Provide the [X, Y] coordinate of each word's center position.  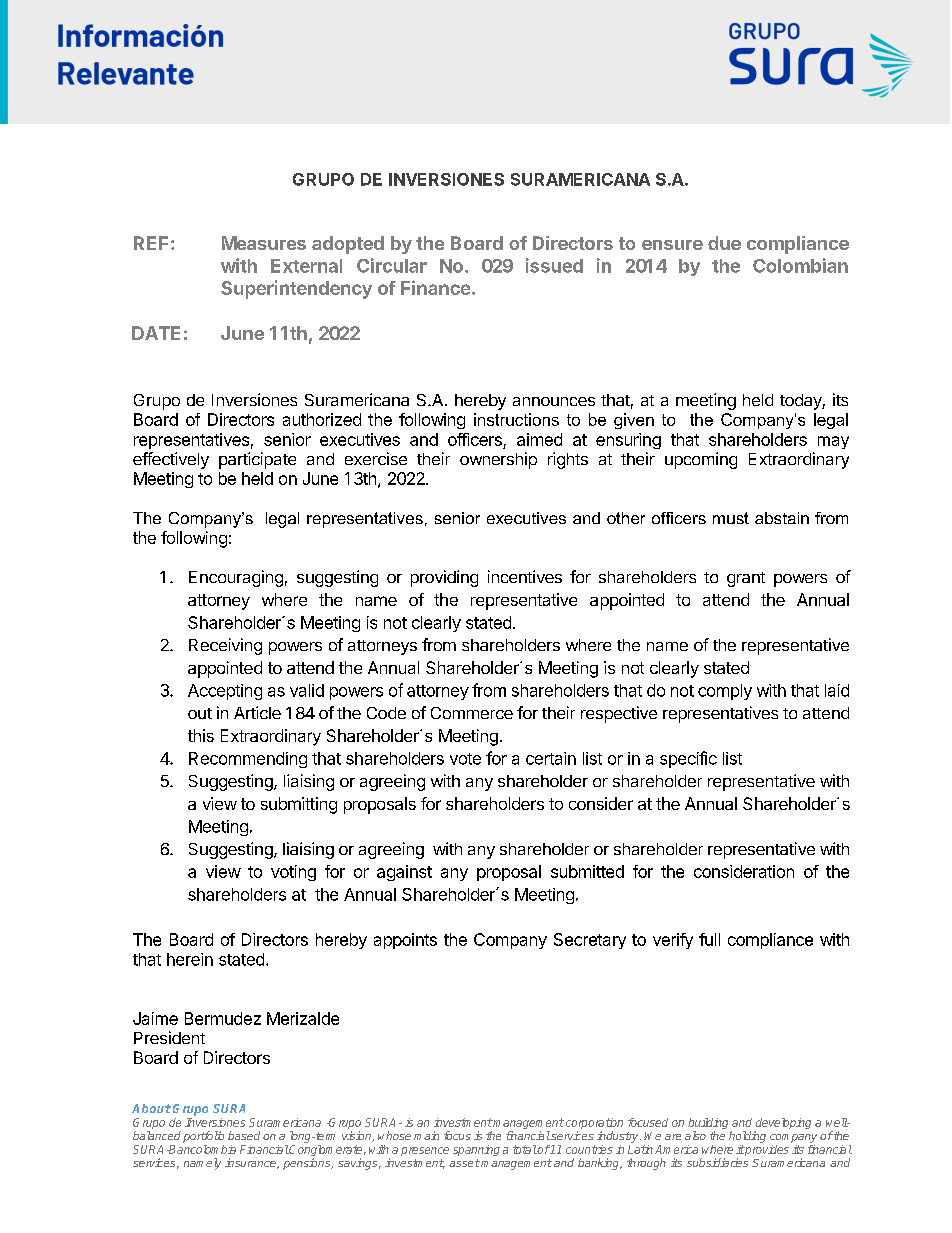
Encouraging [236, 578]
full [709, 939]
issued [554, 265]
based [244, 1135]
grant [746, 579]
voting [293, 873]
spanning [476, 1150]
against [404, 873]
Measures [264, 243]
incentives [525, 576]
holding [747, 1137]
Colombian [800, 265]
